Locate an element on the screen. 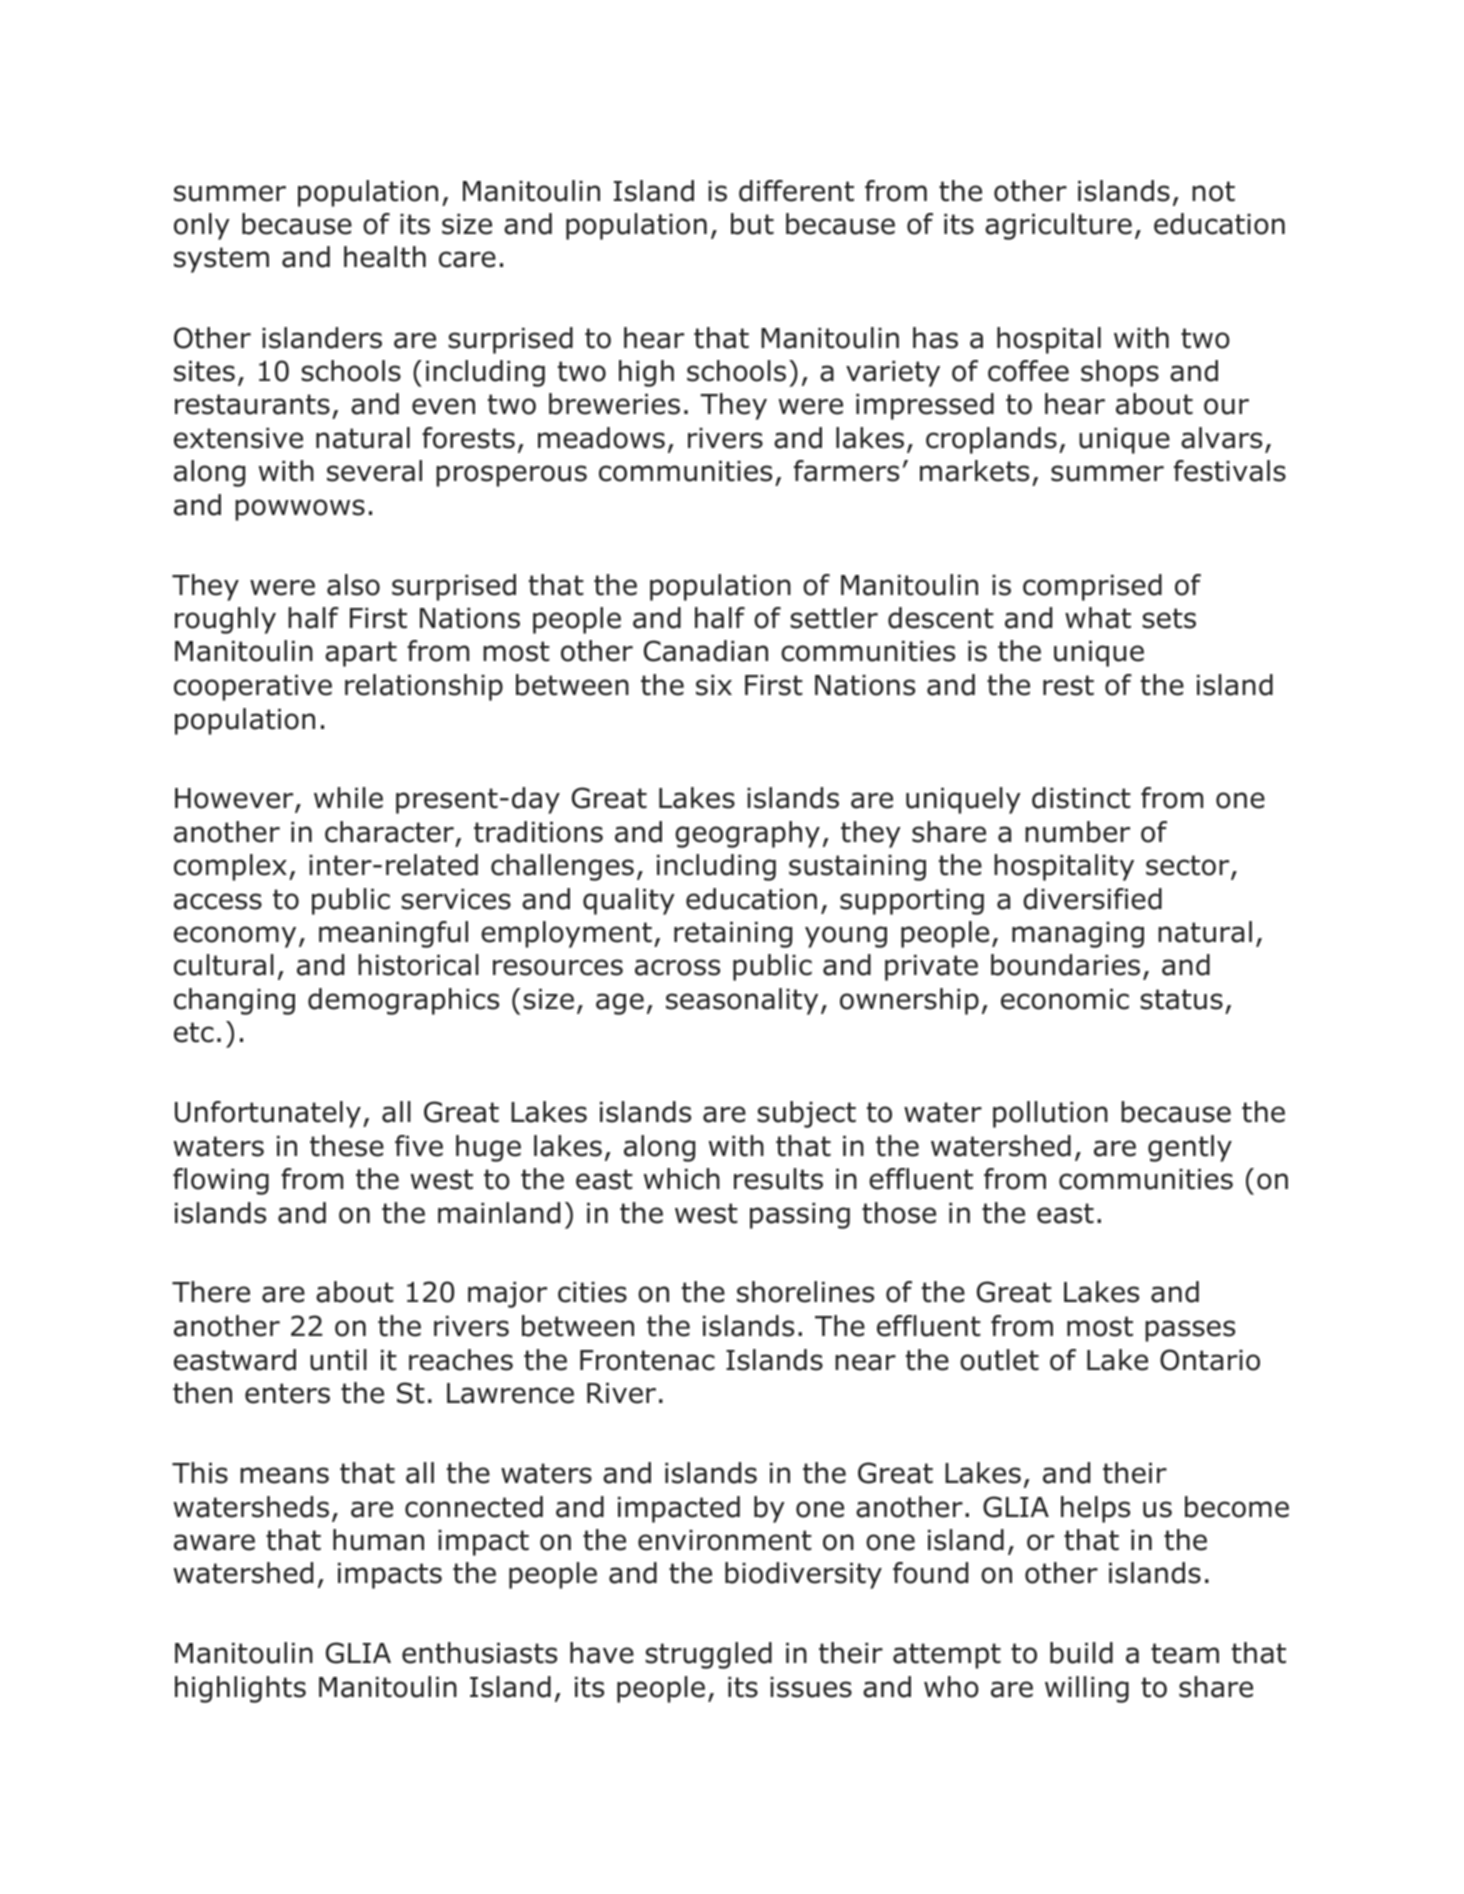  agriculture is located at coordinates (1058, 226).
